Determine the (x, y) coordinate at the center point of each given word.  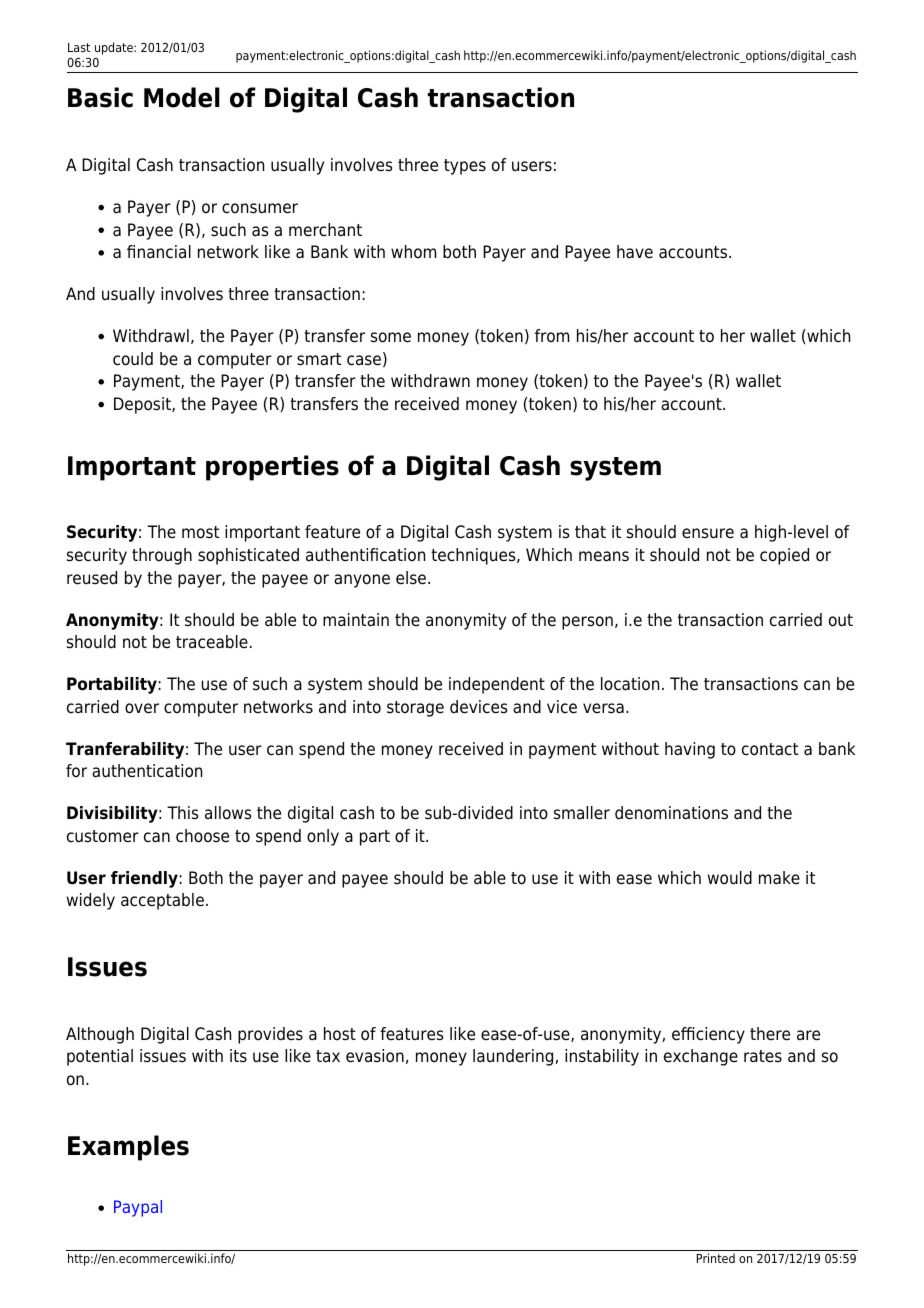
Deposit (143, 405)
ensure (708, 533)
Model (182, 97)
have (635, 252)
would (730, 878)
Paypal (138, 1208)
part (375, 838)
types (465, 167)
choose (202, 836)
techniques (474, 556)
